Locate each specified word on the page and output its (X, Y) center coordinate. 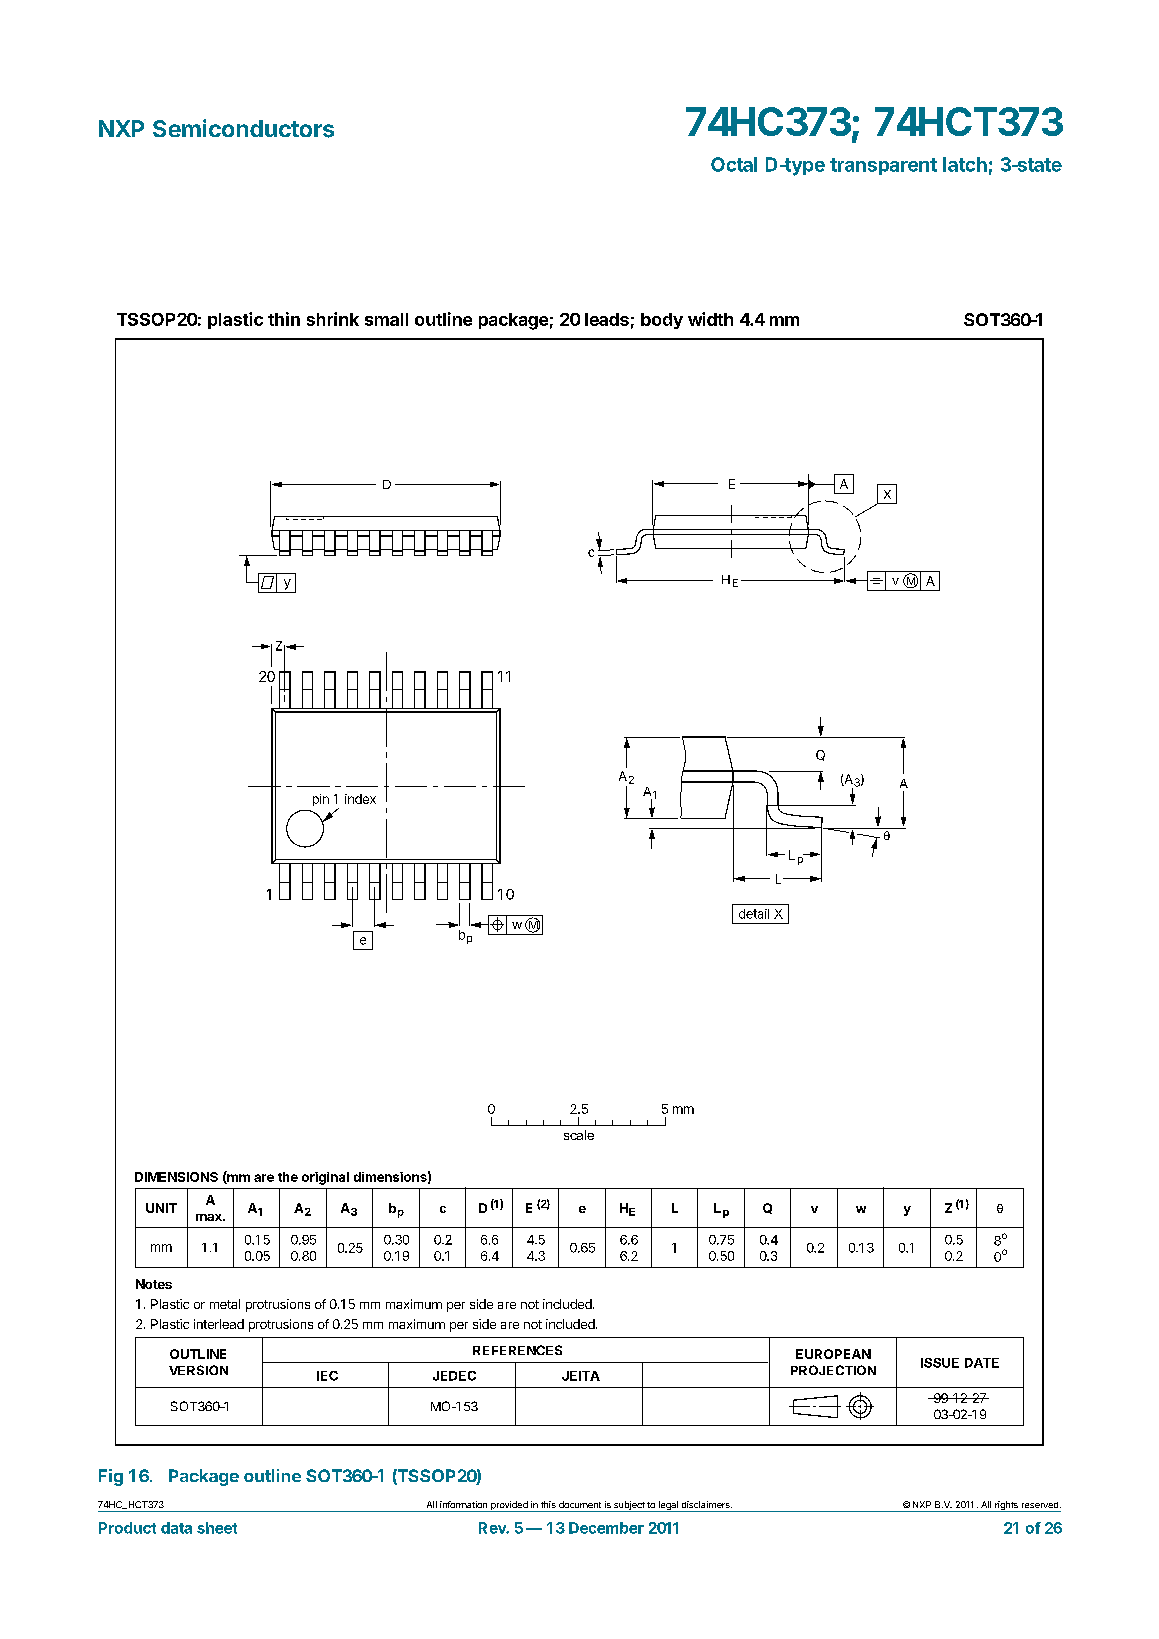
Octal (734, 164)
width (710, 319)
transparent (883, 166)
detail (754, 914)
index (360, 799)
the (288, 1177)
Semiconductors (243, 128)
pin (321, 800)
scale (579, 1135)
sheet (217, 1528)
